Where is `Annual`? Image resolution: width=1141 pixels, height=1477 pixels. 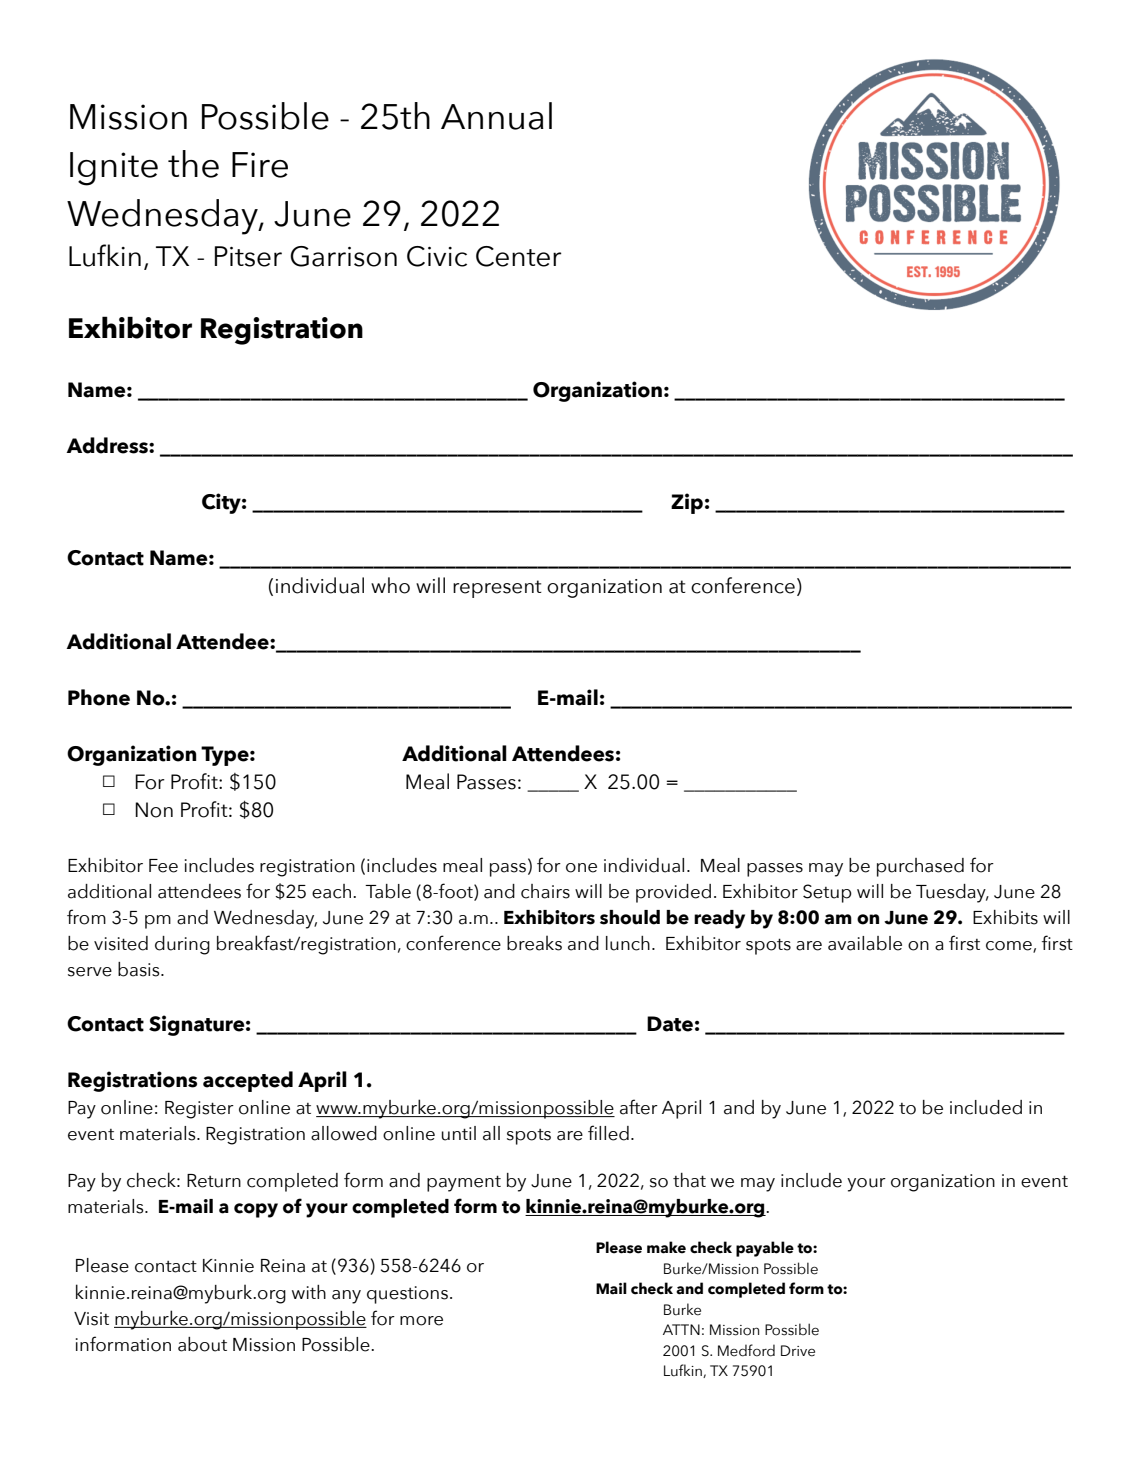 Annual is located at coordinates (496, 116).
